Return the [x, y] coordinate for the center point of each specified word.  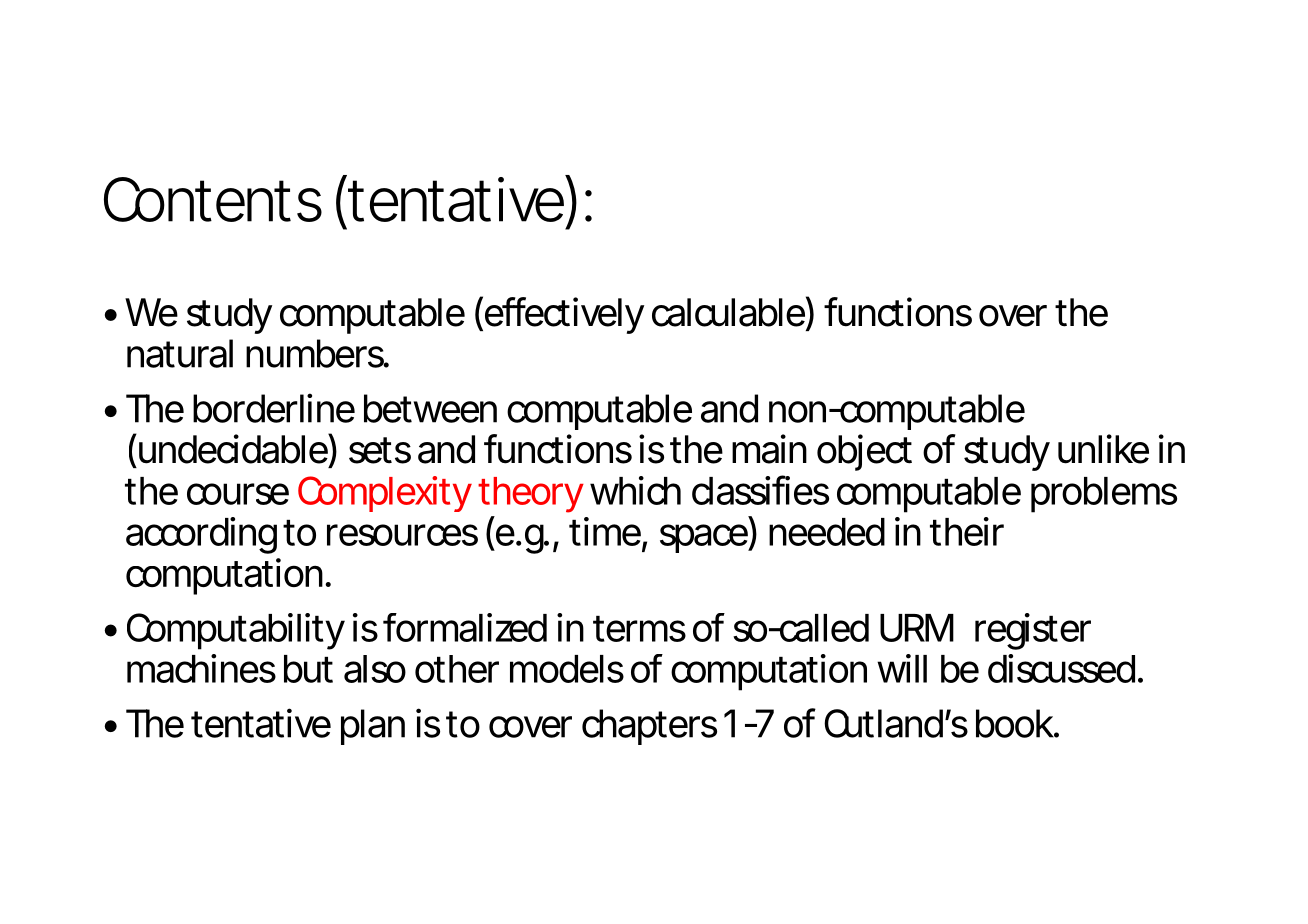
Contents [213, 199]
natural [180, 353]
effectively [563, 315]
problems [1104, 495]
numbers [315, 353]
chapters [649, 727]
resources [402, 535]
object [864, 452]
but [308, 669]
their [967, 531]
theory [530, 495]
